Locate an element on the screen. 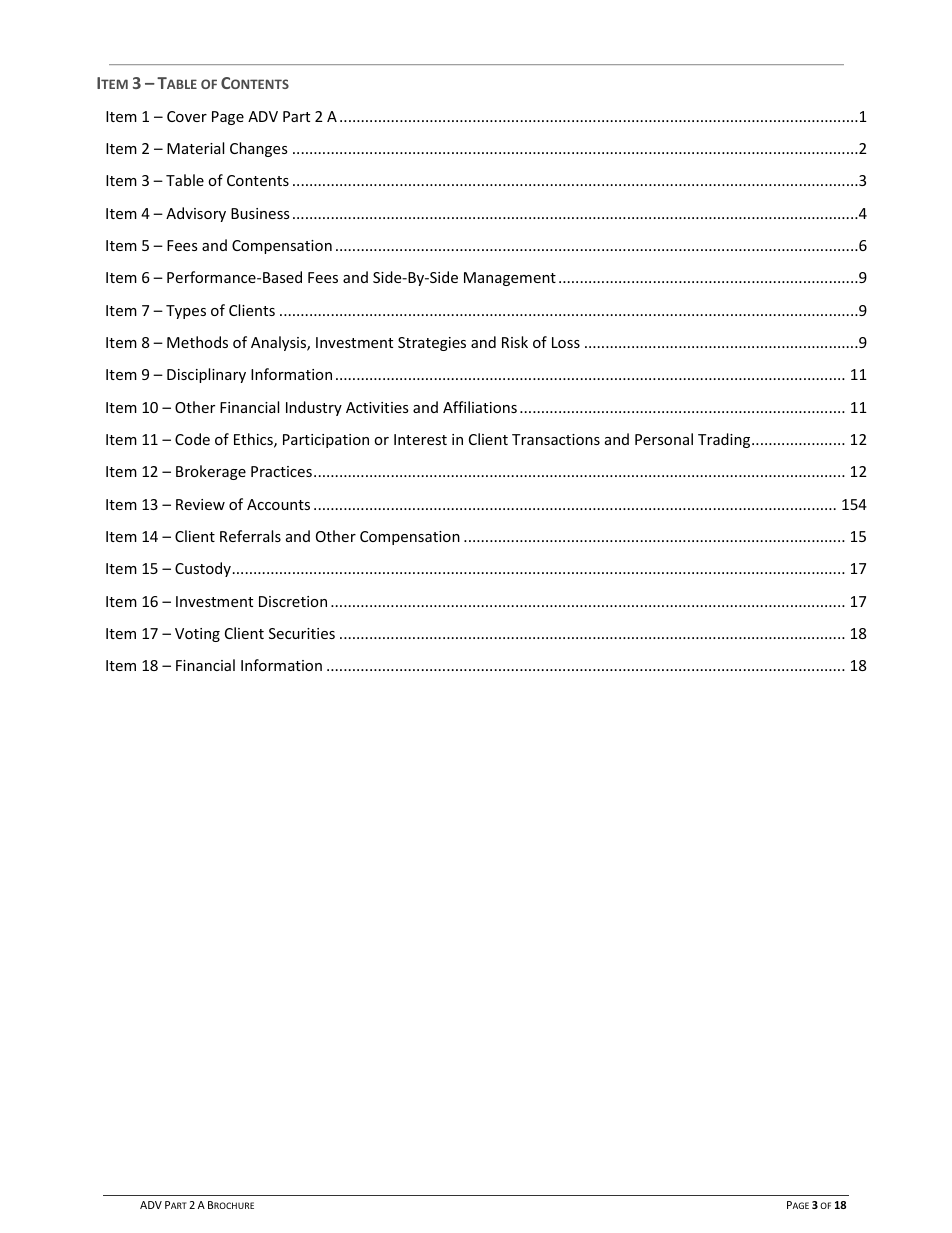  Transactions is located at coordinates (556, 439).
